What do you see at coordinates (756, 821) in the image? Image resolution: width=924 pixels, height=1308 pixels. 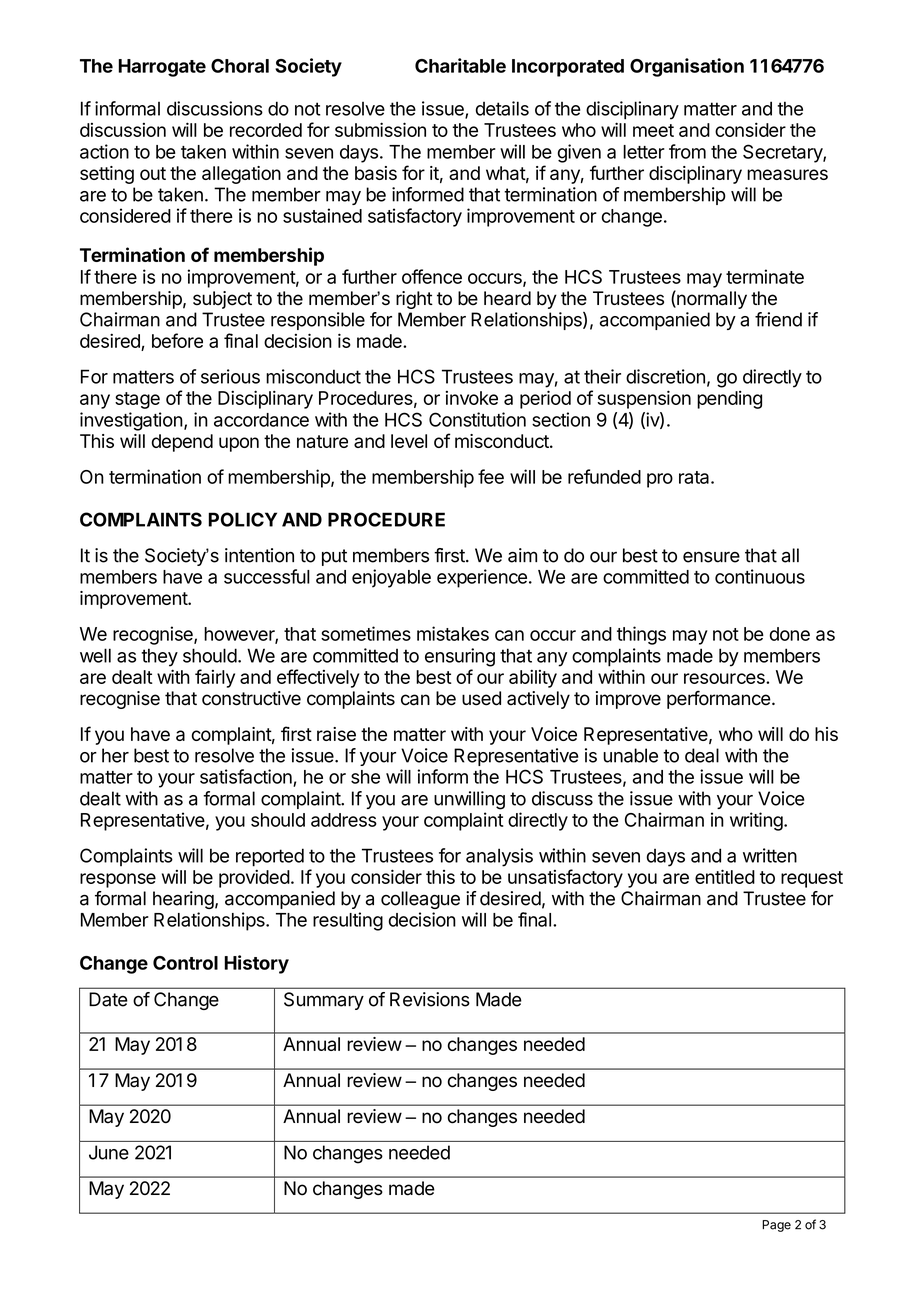 I see `writing` at bounding box center [756, 821].
